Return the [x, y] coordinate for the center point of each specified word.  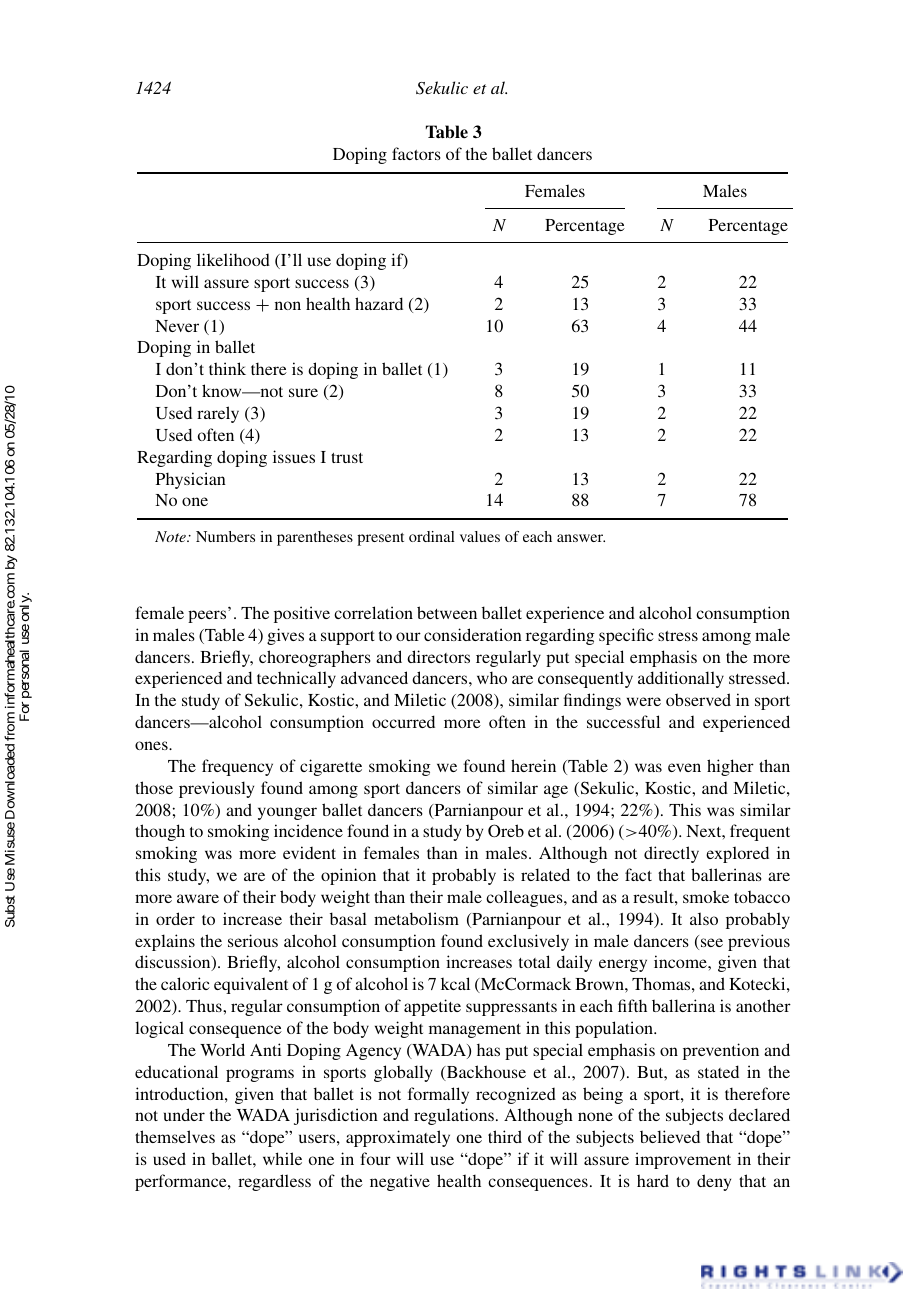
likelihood [233, 259]
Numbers [225, 536]
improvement [683, 1160]
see [712, 942]
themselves [175, 1136]
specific [626, 636]
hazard [379, 303]
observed [698, 699]
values [480, 536]
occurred [403, 721]
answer [581, 538]
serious [253, 940]
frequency [237, 767]
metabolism [416, 918]
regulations [454, 1116]
